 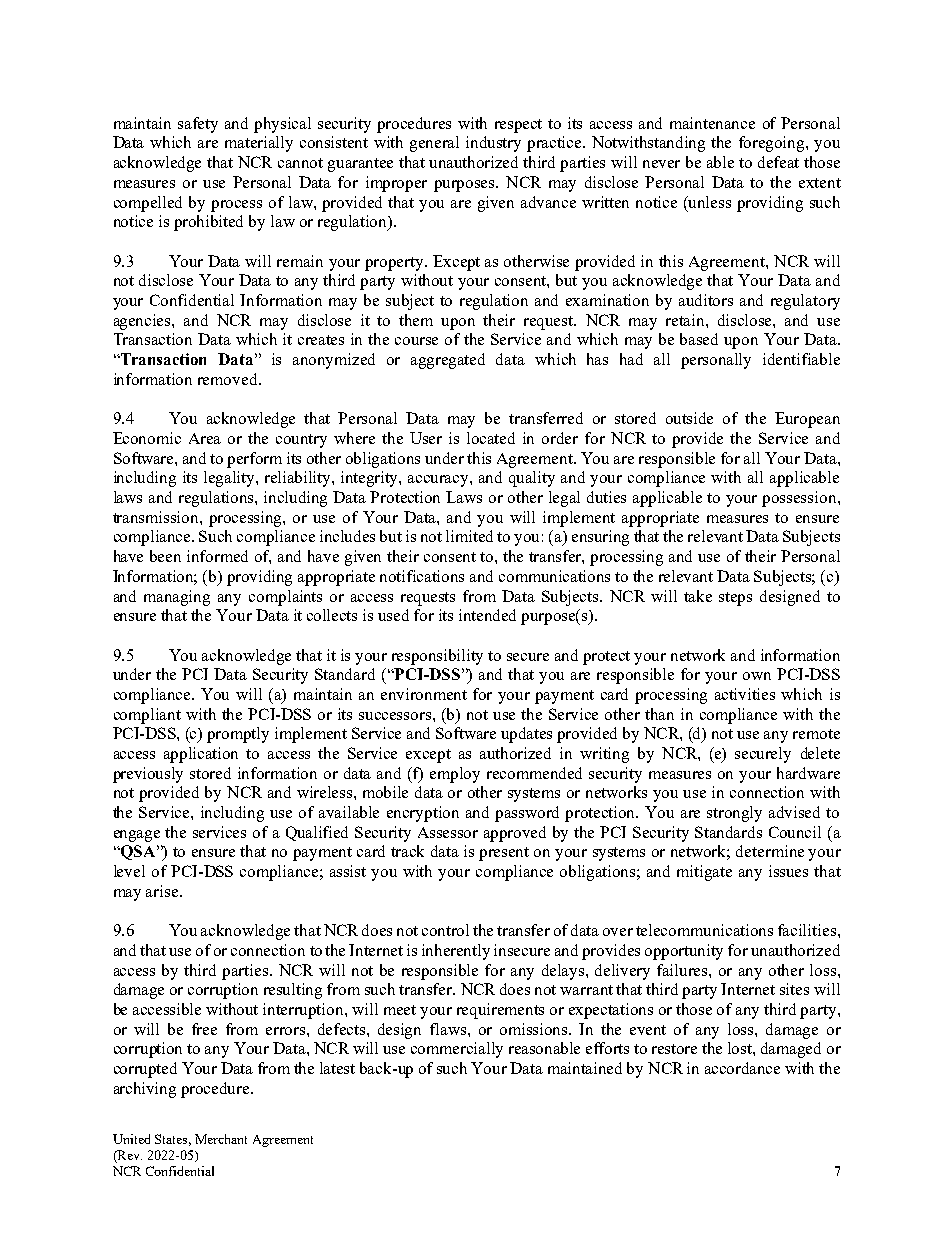 I want to click on industry, so click(x=493, y=144).
